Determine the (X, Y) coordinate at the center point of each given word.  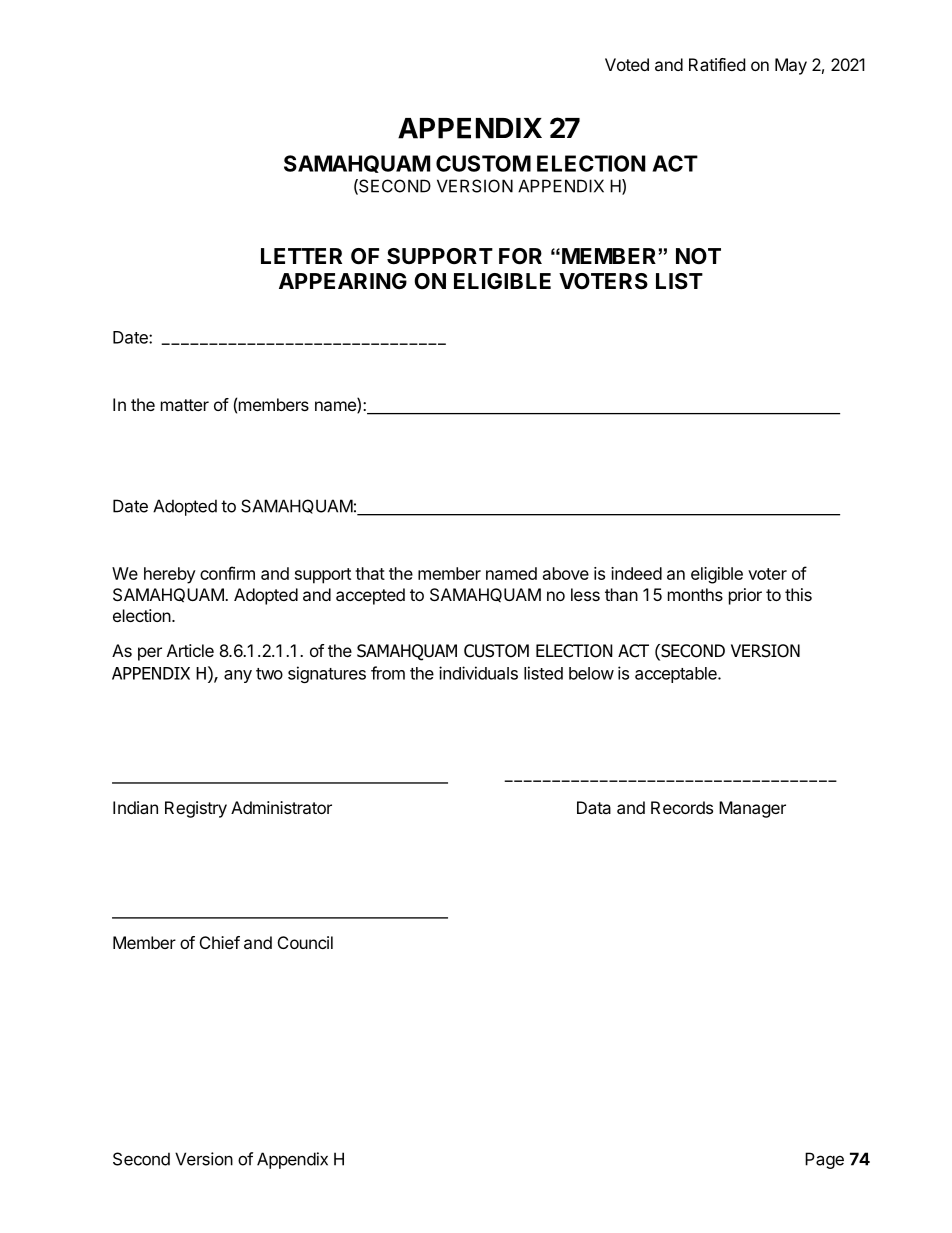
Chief (220, 942)
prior (745, 596)
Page (824, 1160)
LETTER (301, 256)
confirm (227, 573)
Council (305, 942)
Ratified (717, 64)
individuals (478, 673)
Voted (627, 64)
